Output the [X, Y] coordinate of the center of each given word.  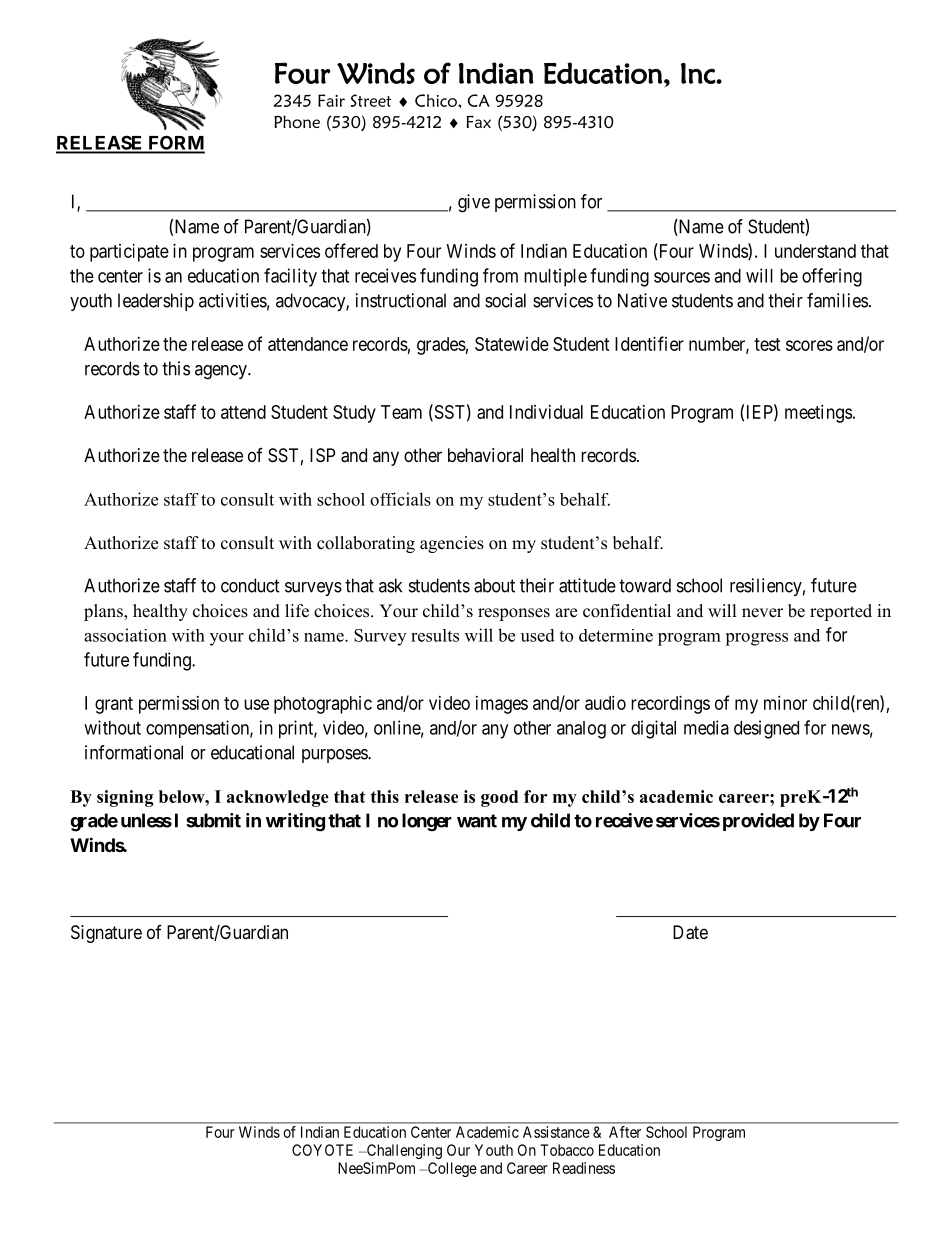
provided [758, 822]
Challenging [403, 1151]
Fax [478, 121]
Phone [297, 121]
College [451, 1169]
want [477, 821]
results [435, 635]
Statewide [512, 344]
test [767, 344]
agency [222, 372]
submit [213, 820]
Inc [699, 73]
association [125, 635]
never [762, 613]
